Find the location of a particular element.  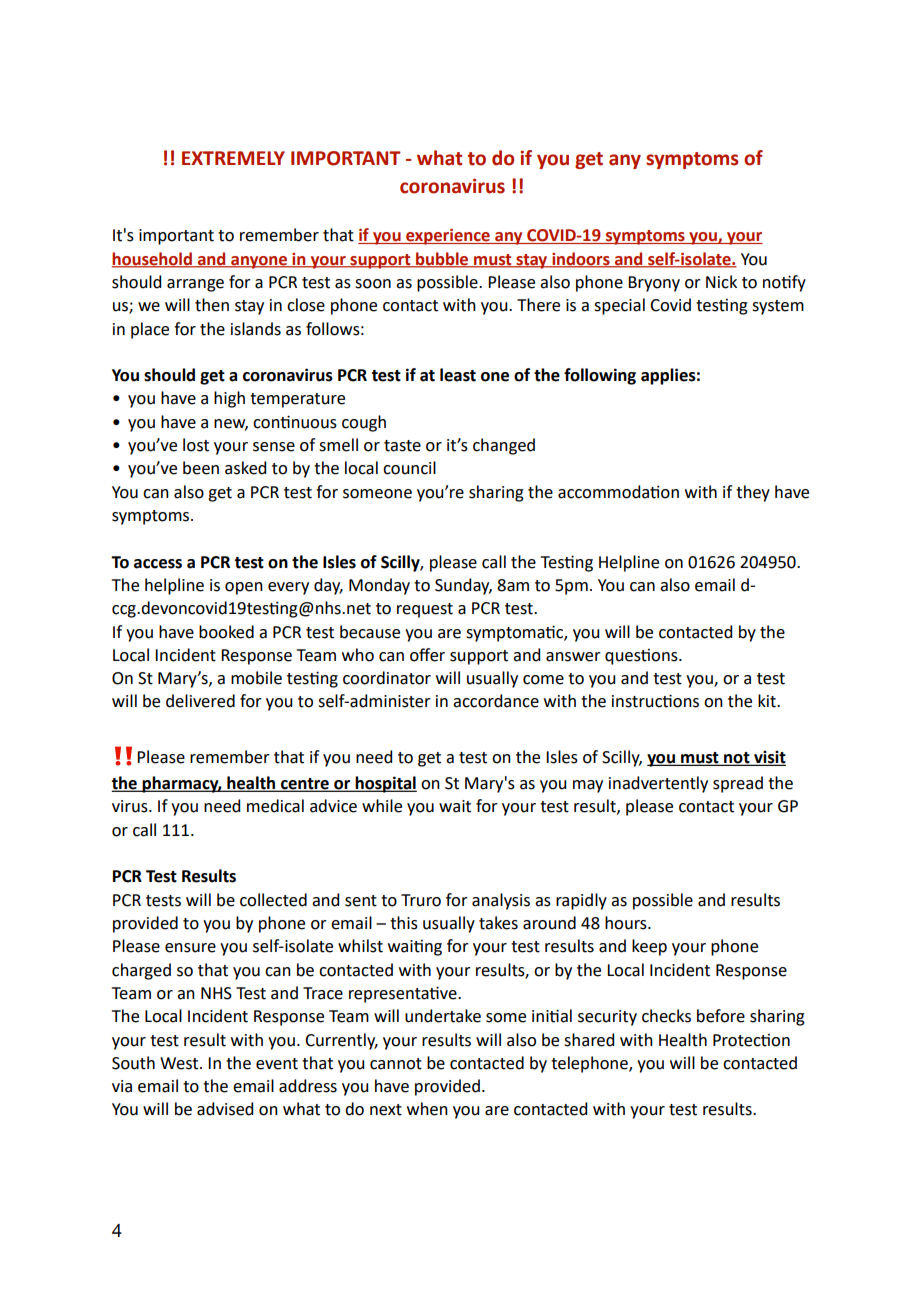

West is located at coordinates (180, 1063).
